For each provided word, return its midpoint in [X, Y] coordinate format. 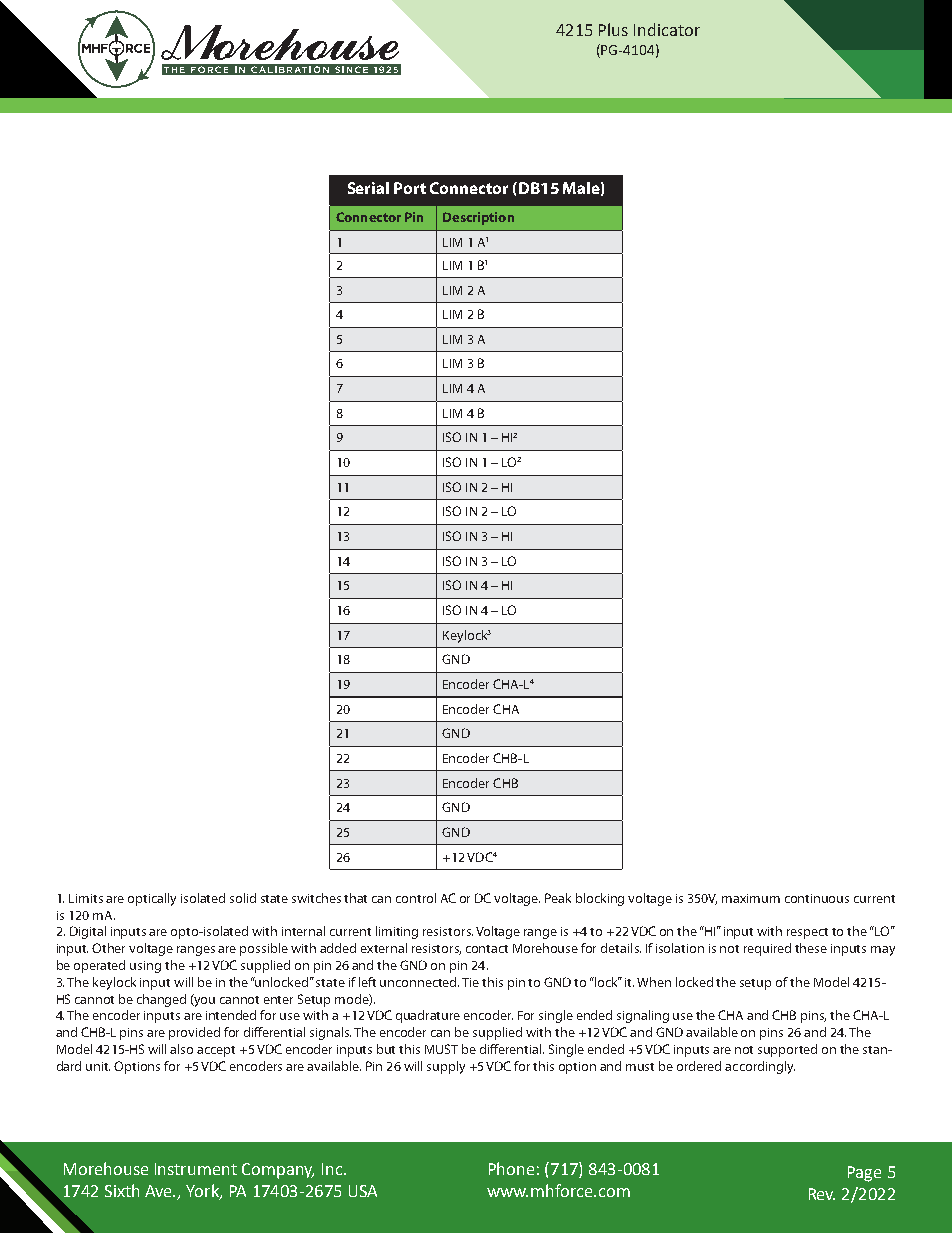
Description [478, 218]
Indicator [667, 29]
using [145, 967]
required [767, 949]
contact [487, 949]
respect [807, 933]
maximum [751, 898]
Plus [613, 29]
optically [152, 899]
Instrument [196, 1169]
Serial [368, 188]
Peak [558, 898]
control [416, 898]
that [355, 898]
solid [243, 898]
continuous [817, 898]
